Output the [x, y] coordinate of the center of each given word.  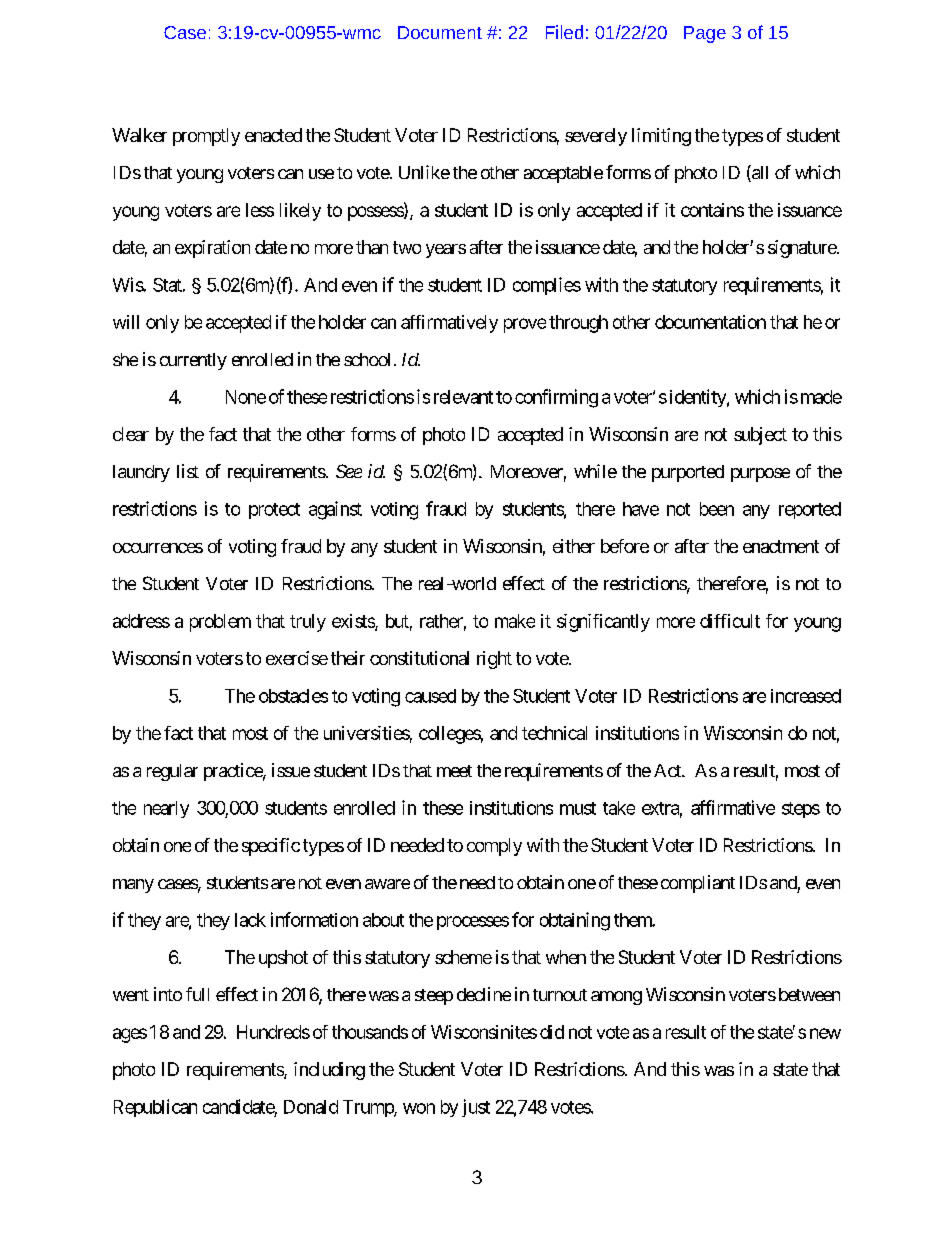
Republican [155, 1108]
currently [193, 361]
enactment [781, 546]
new [825, 1033]
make [515, 621]
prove [525, 325]
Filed [564, 32]
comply [494, 847]
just [476, 1108]
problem [220, 623]
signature [803, 249]
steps [801, 810]
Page [705, 34]
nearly [166, 809]
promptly [206, 137]
